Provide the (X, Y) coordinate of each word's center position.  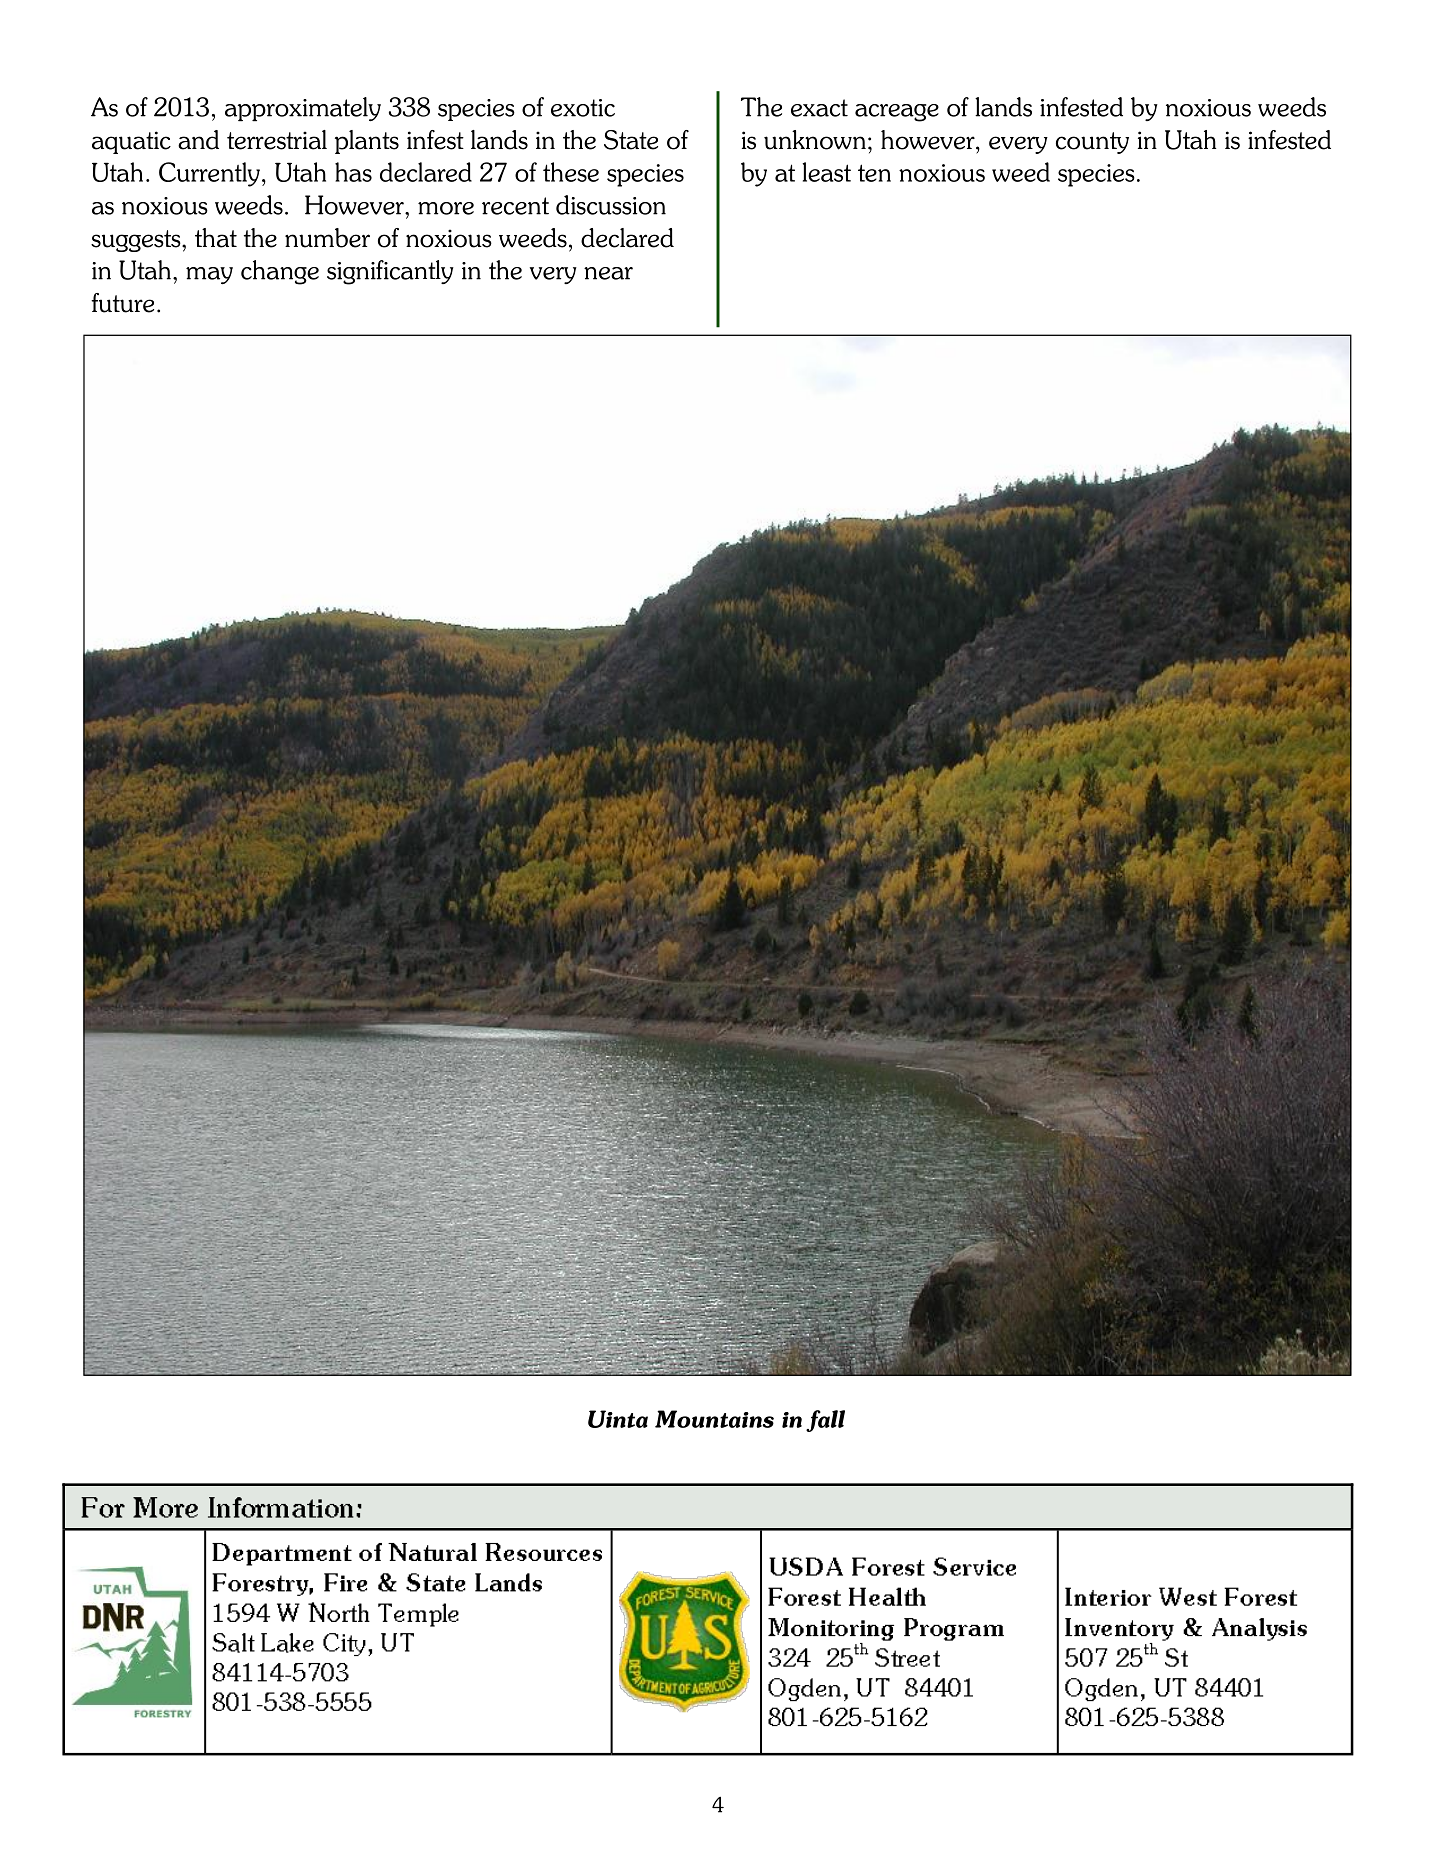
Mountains (714, 1419)
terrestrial (277, 140)
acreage (897, 113)
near (608, 273)
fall (825, 1421)
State (631, 140)
